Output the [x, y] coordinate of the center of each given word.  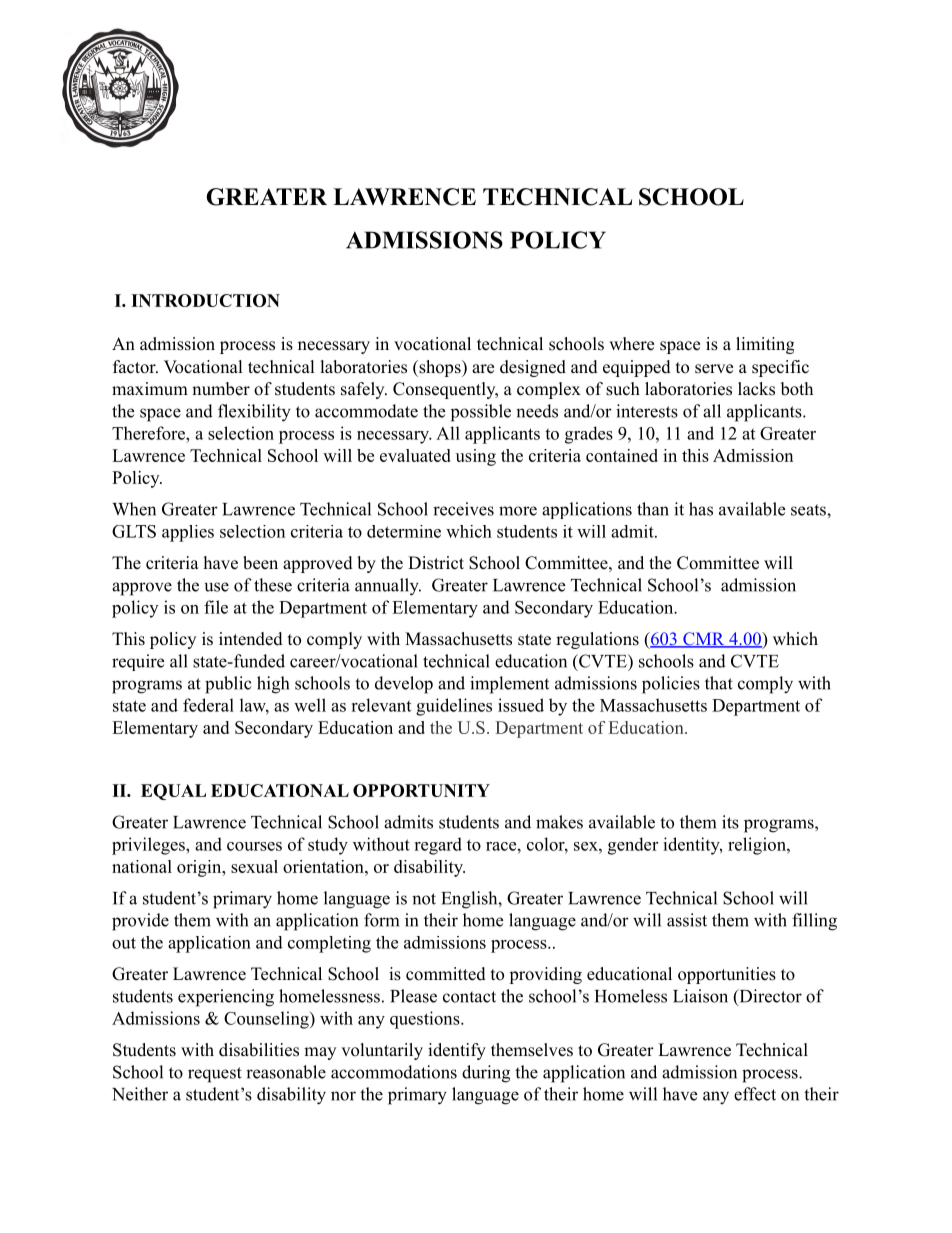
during [486, 1074]
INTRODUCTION [205, 300]
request [215, 1075]
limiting [765, 345]
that [719, 683]
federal [208, 705]
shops [440, 368]
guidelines [454, 707]
